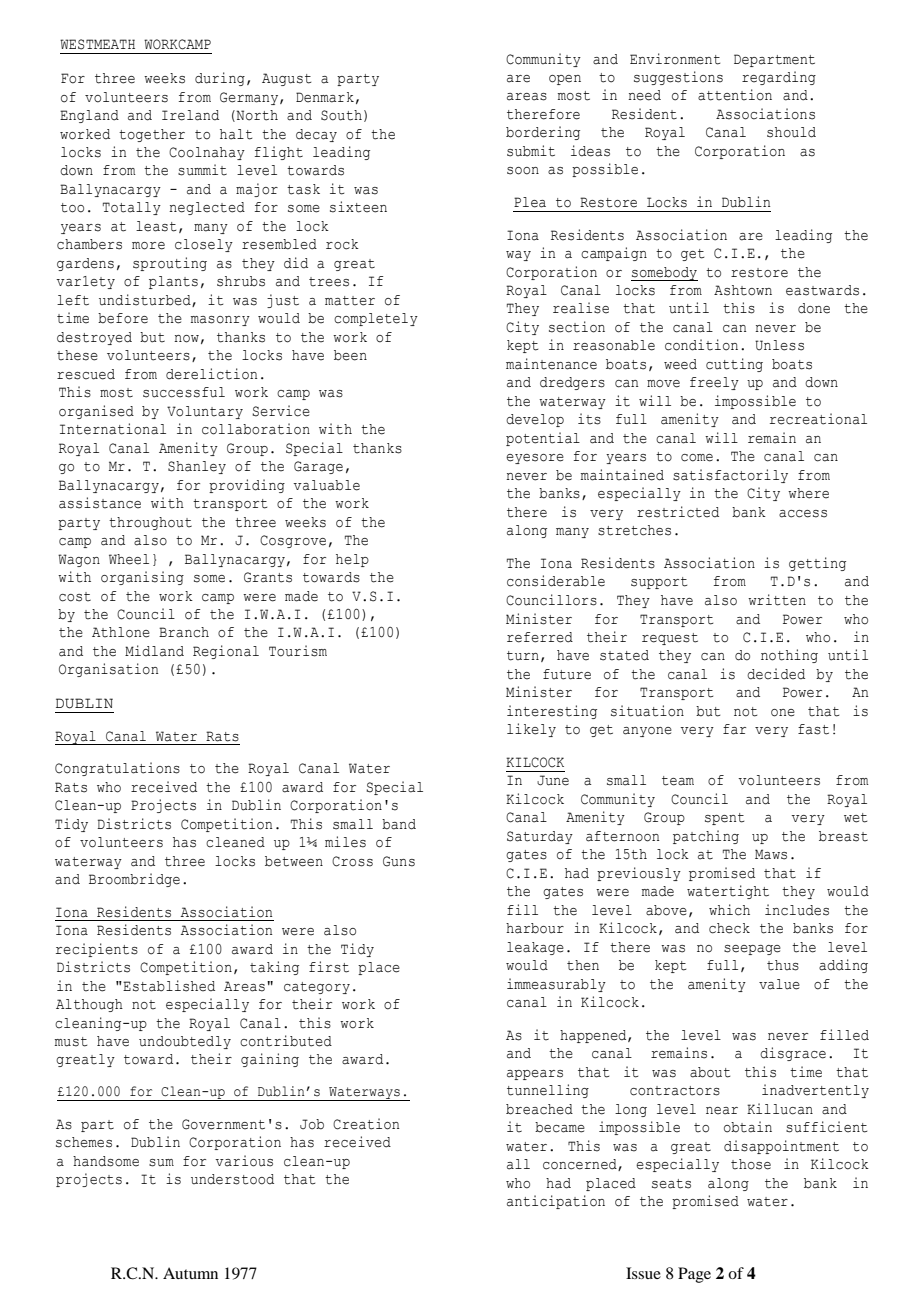 The image size is (924, 1308). I want to click on turn, so click(523, 656).
